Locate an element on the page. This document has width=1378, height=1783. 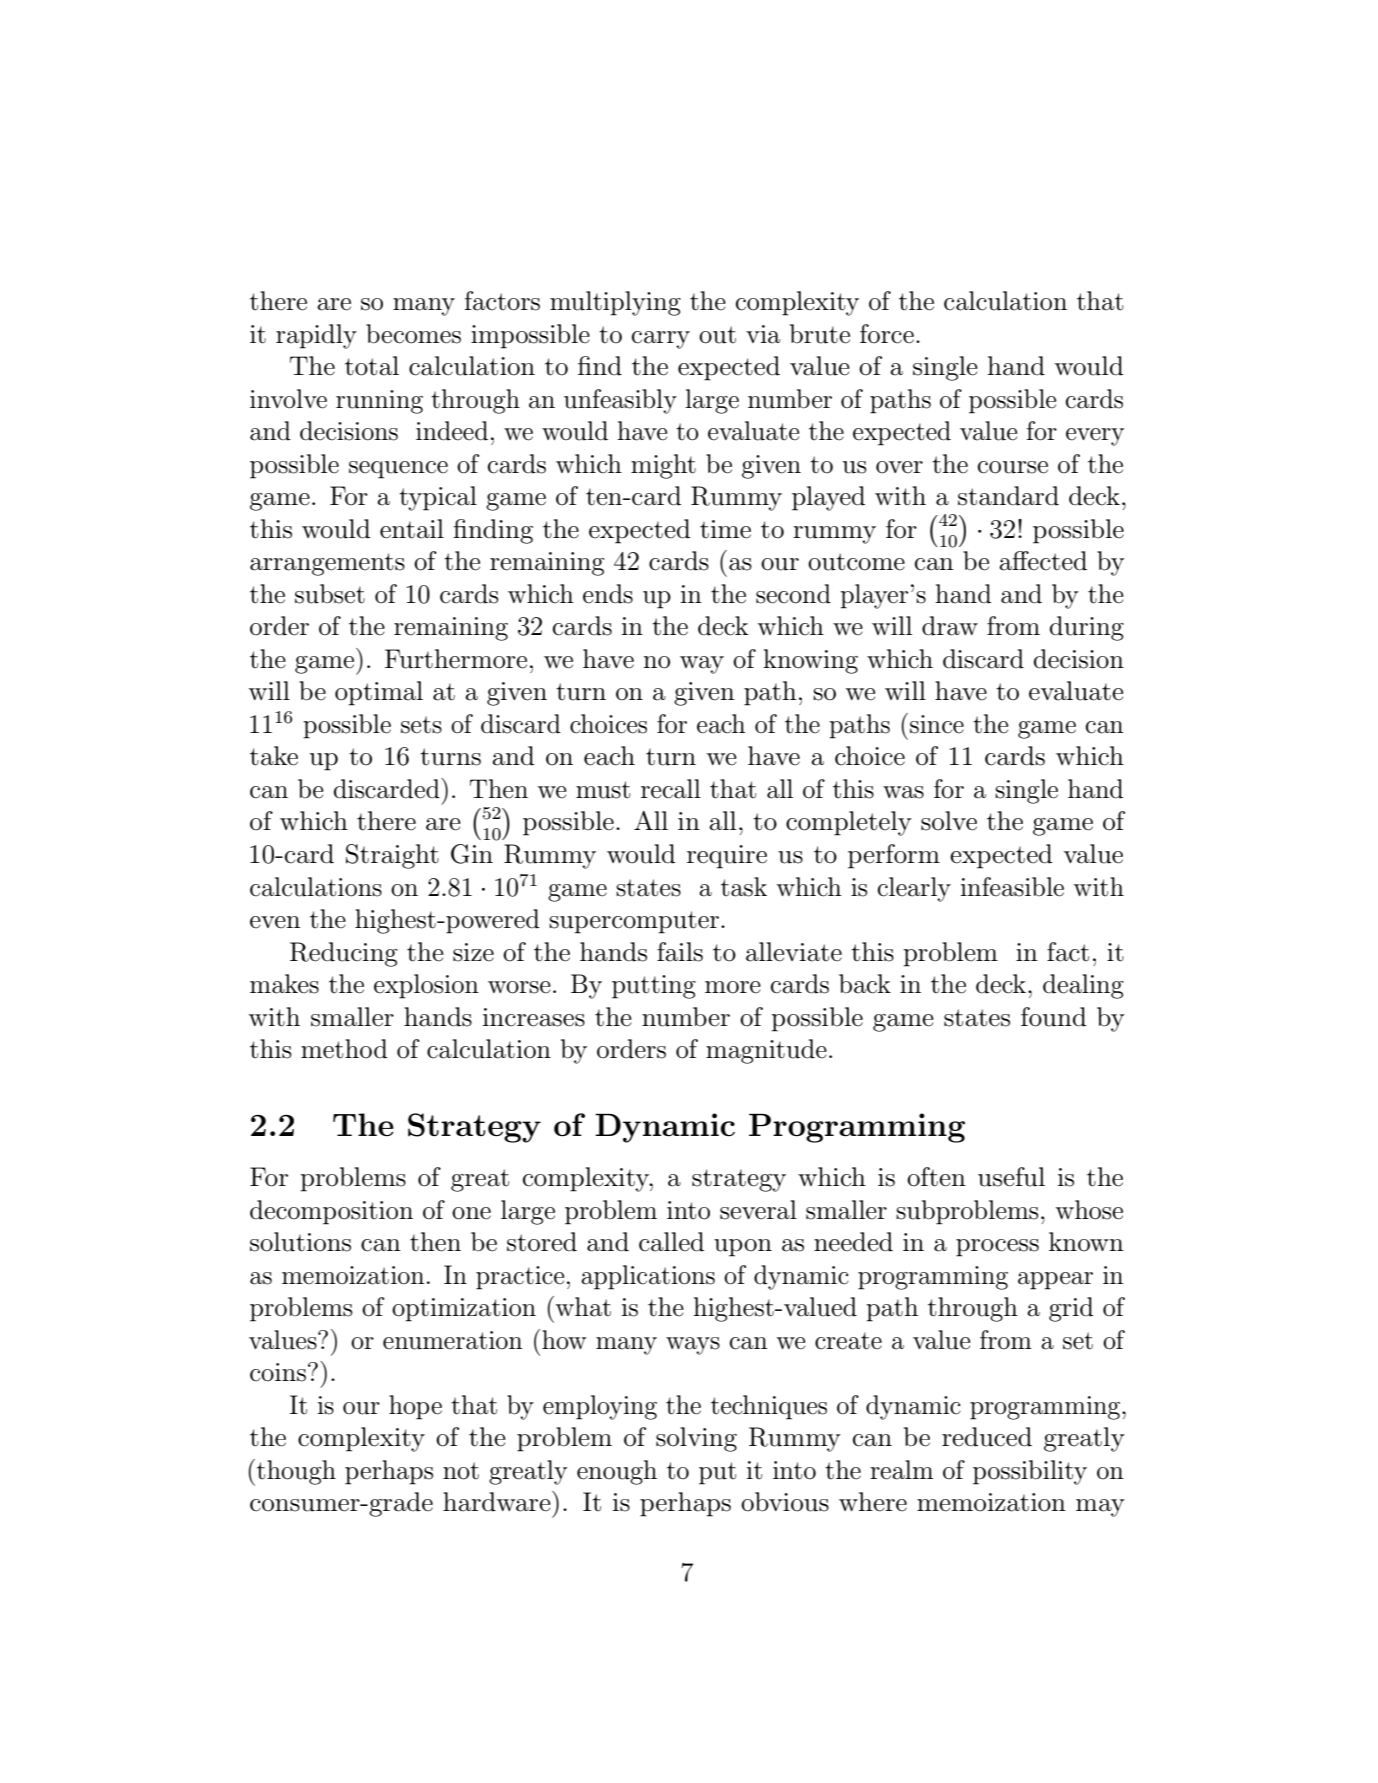
though is located at coordinates (296, 1472).
